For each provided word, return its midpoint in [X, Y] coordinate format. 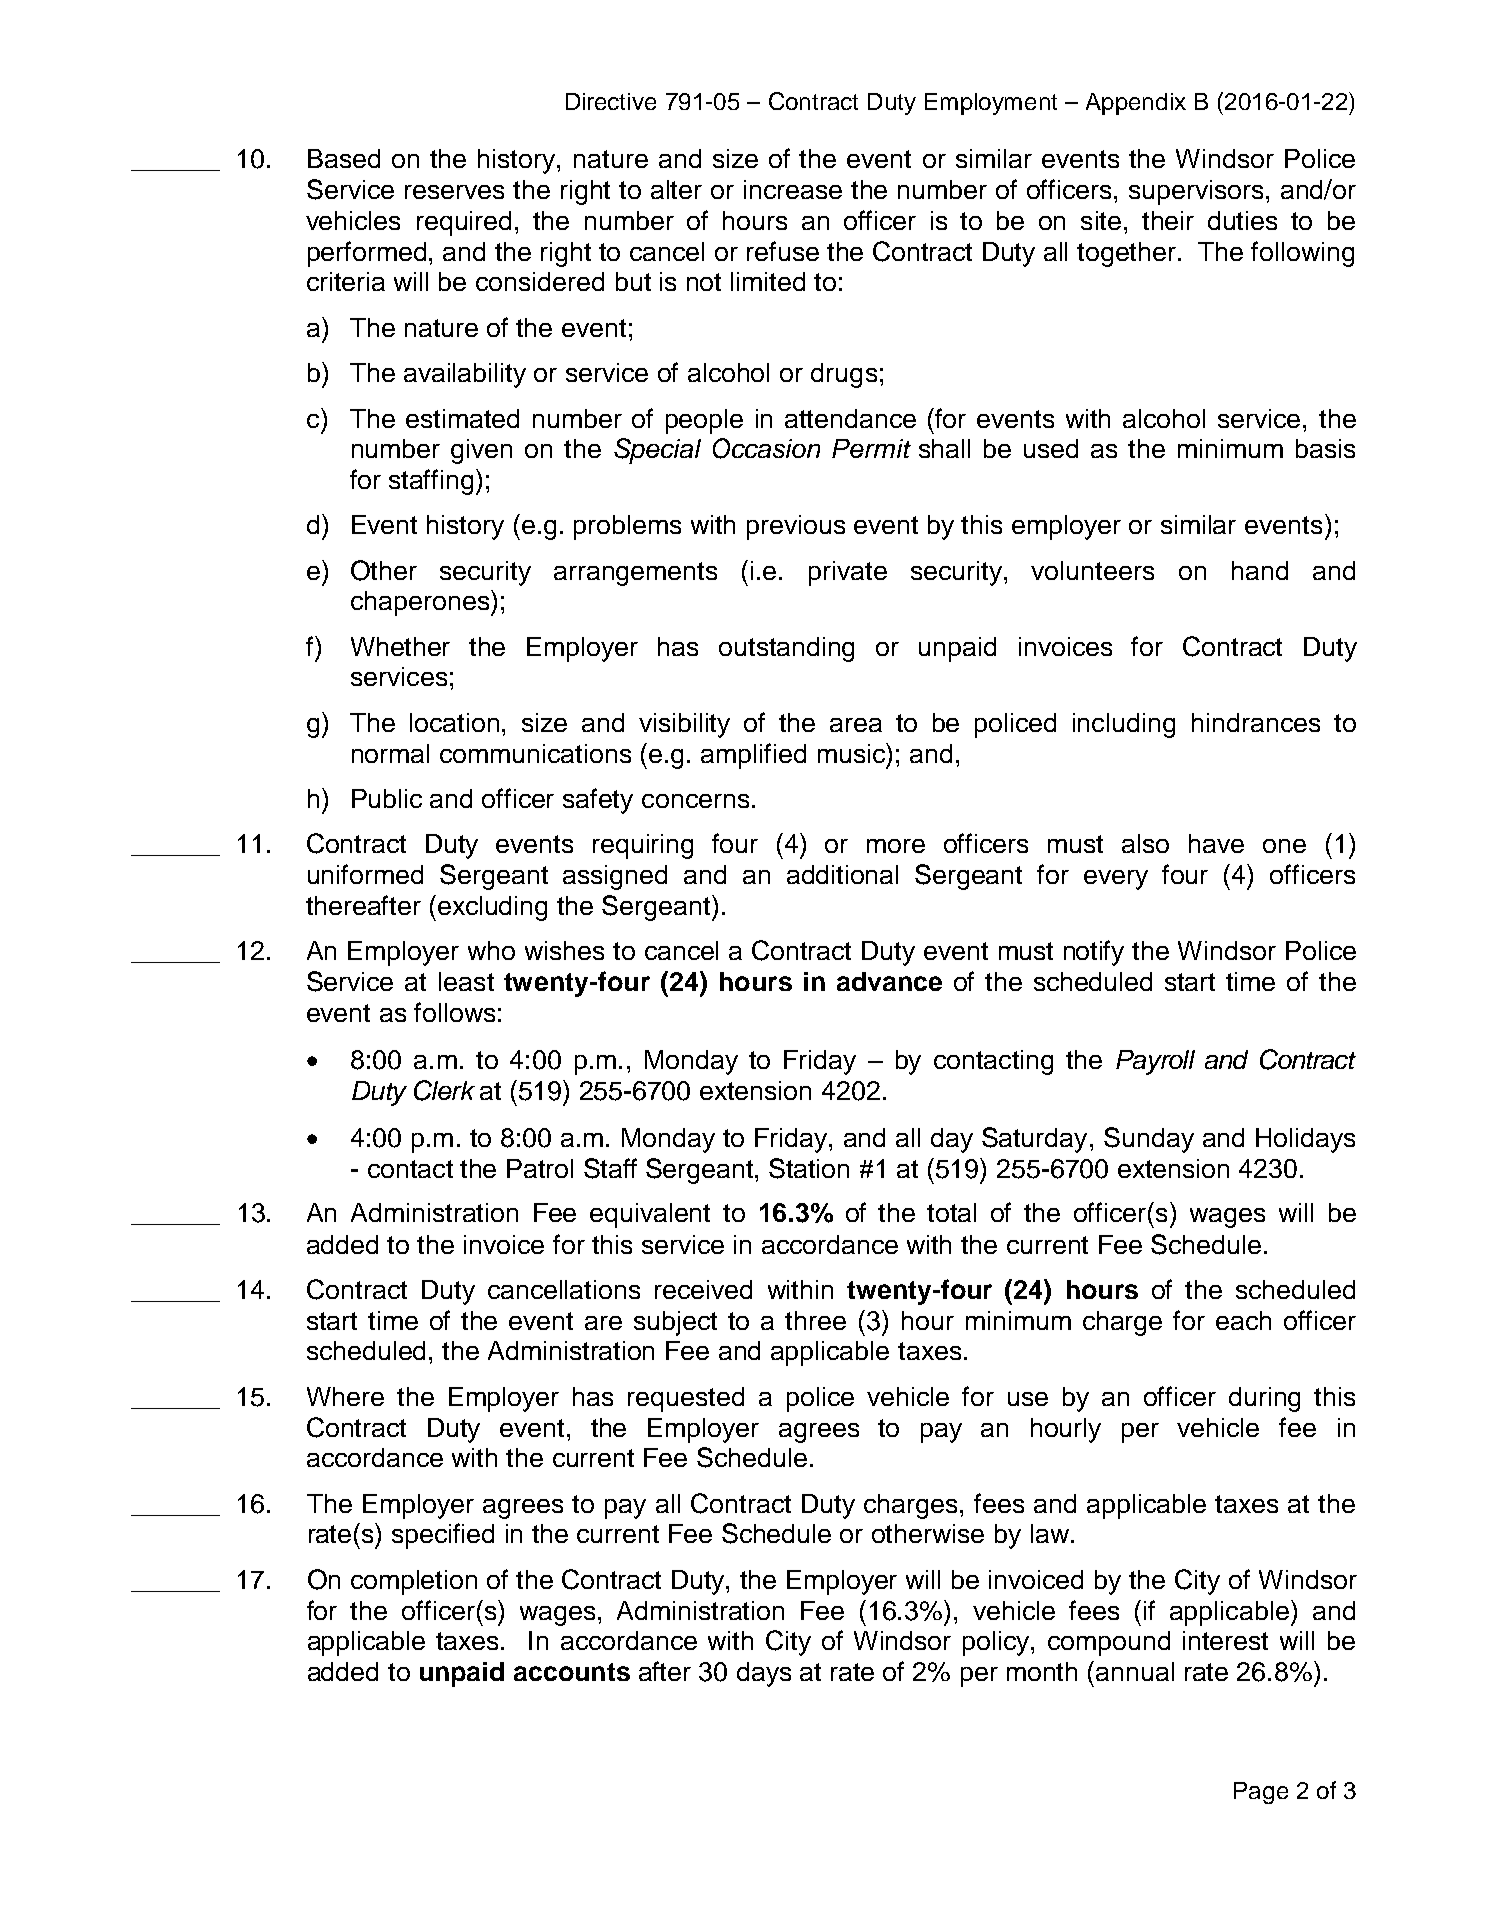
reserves [454, 192]
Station [809, 1168]
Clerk [444, 1090]
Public [387, 798]
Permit [871, 448]
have [1216, 843]
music [852, 753]
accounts [572, 1672]
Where [345, 1396]
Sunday [1149, 1140]
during [1264, 1399]
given [481, 451]
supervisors [1196, 192]
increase [793, 189]
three [815, 1320]
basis [1325, 448]
